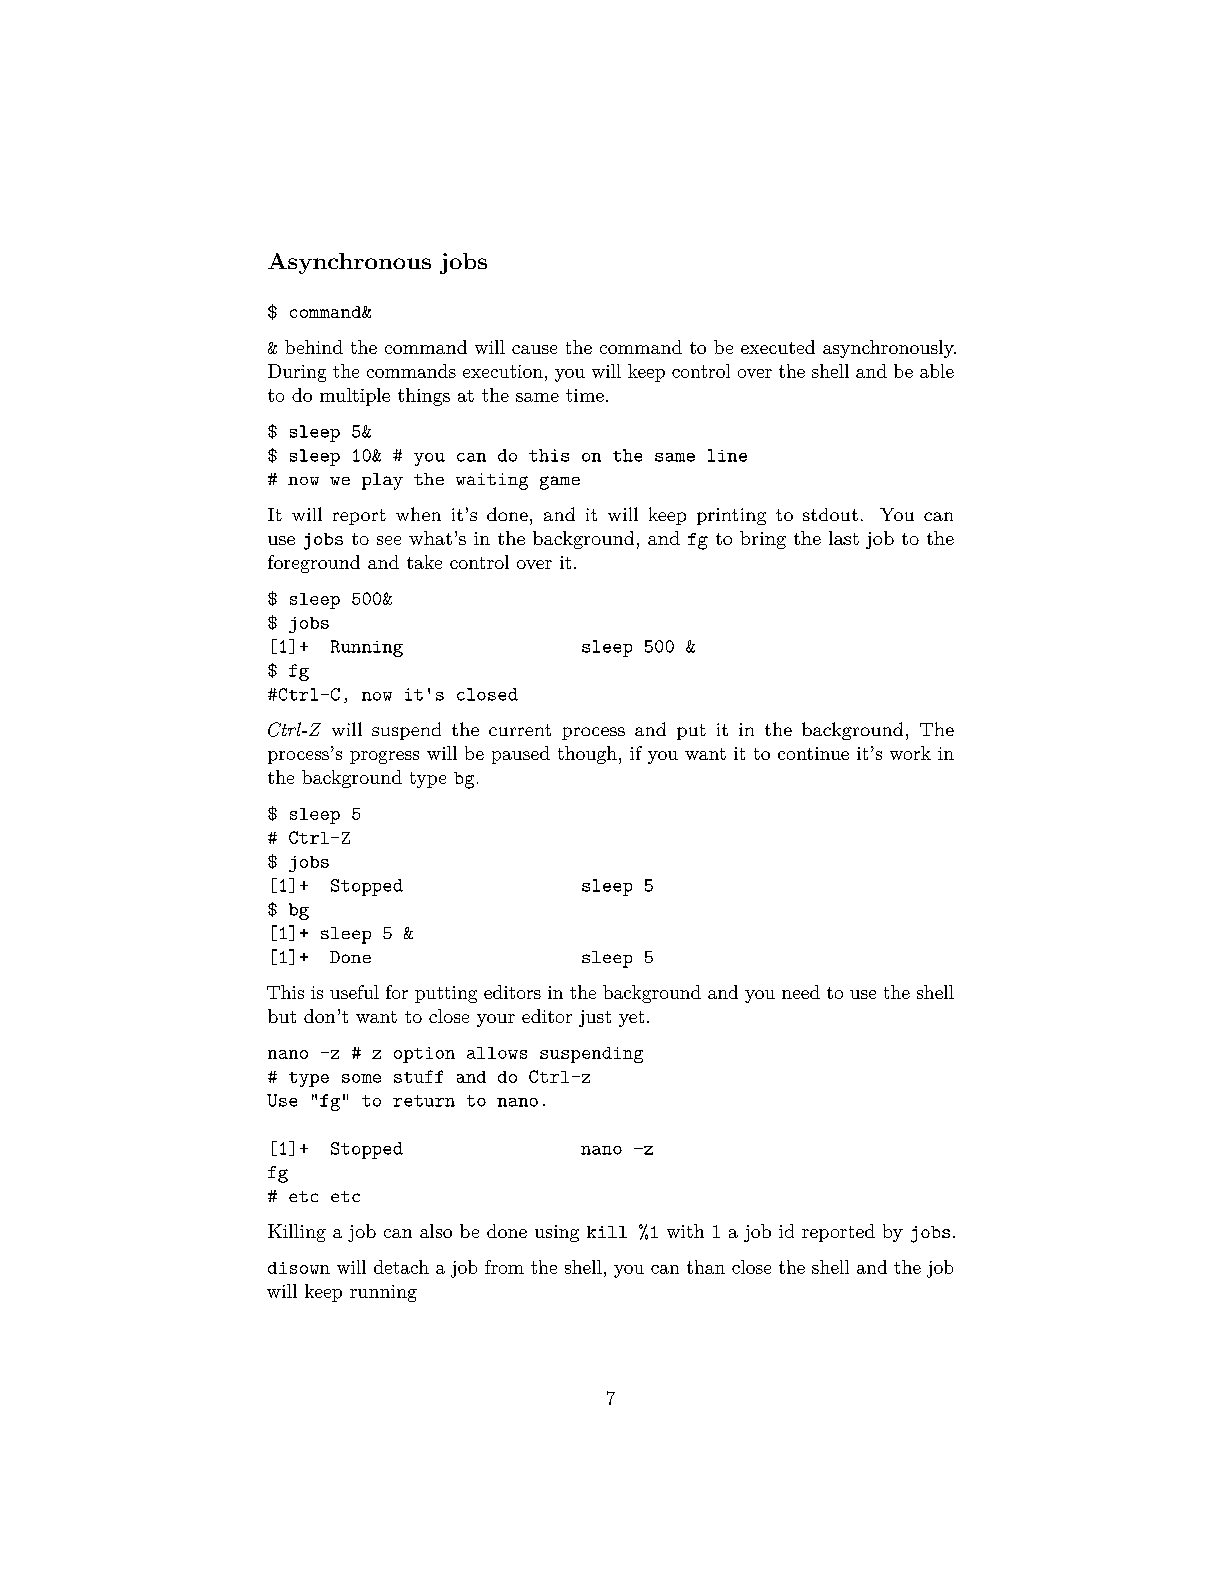 The height and width of the screenshot is (1583, 1223). What do you see at coordinates (585, 395) in the screenshot?
I see `time` at bounding box center [585, 395].
